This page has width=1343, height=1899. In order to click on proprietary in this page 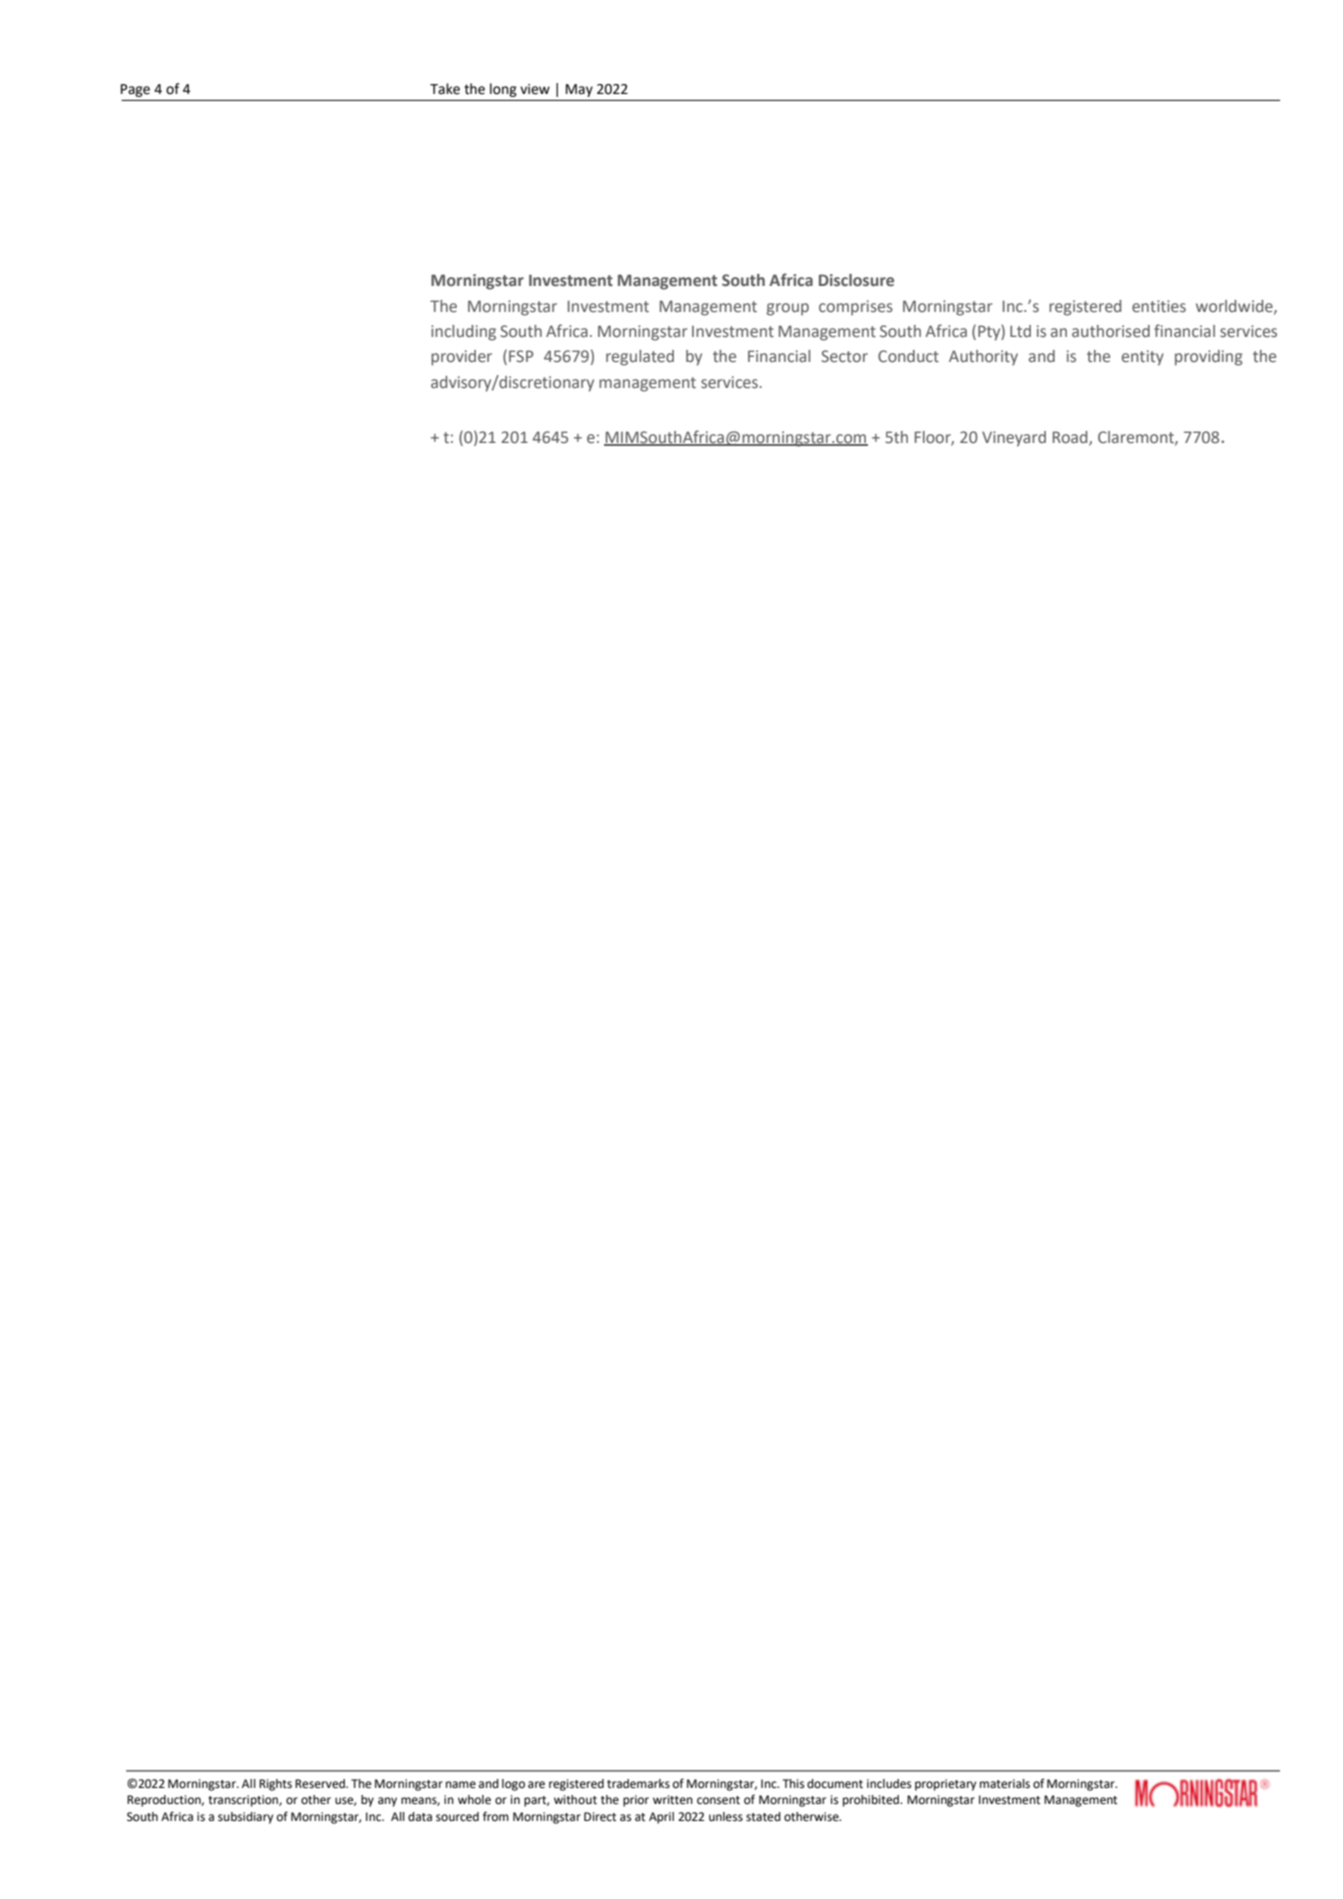, I will do `click(945, 1785)`.
